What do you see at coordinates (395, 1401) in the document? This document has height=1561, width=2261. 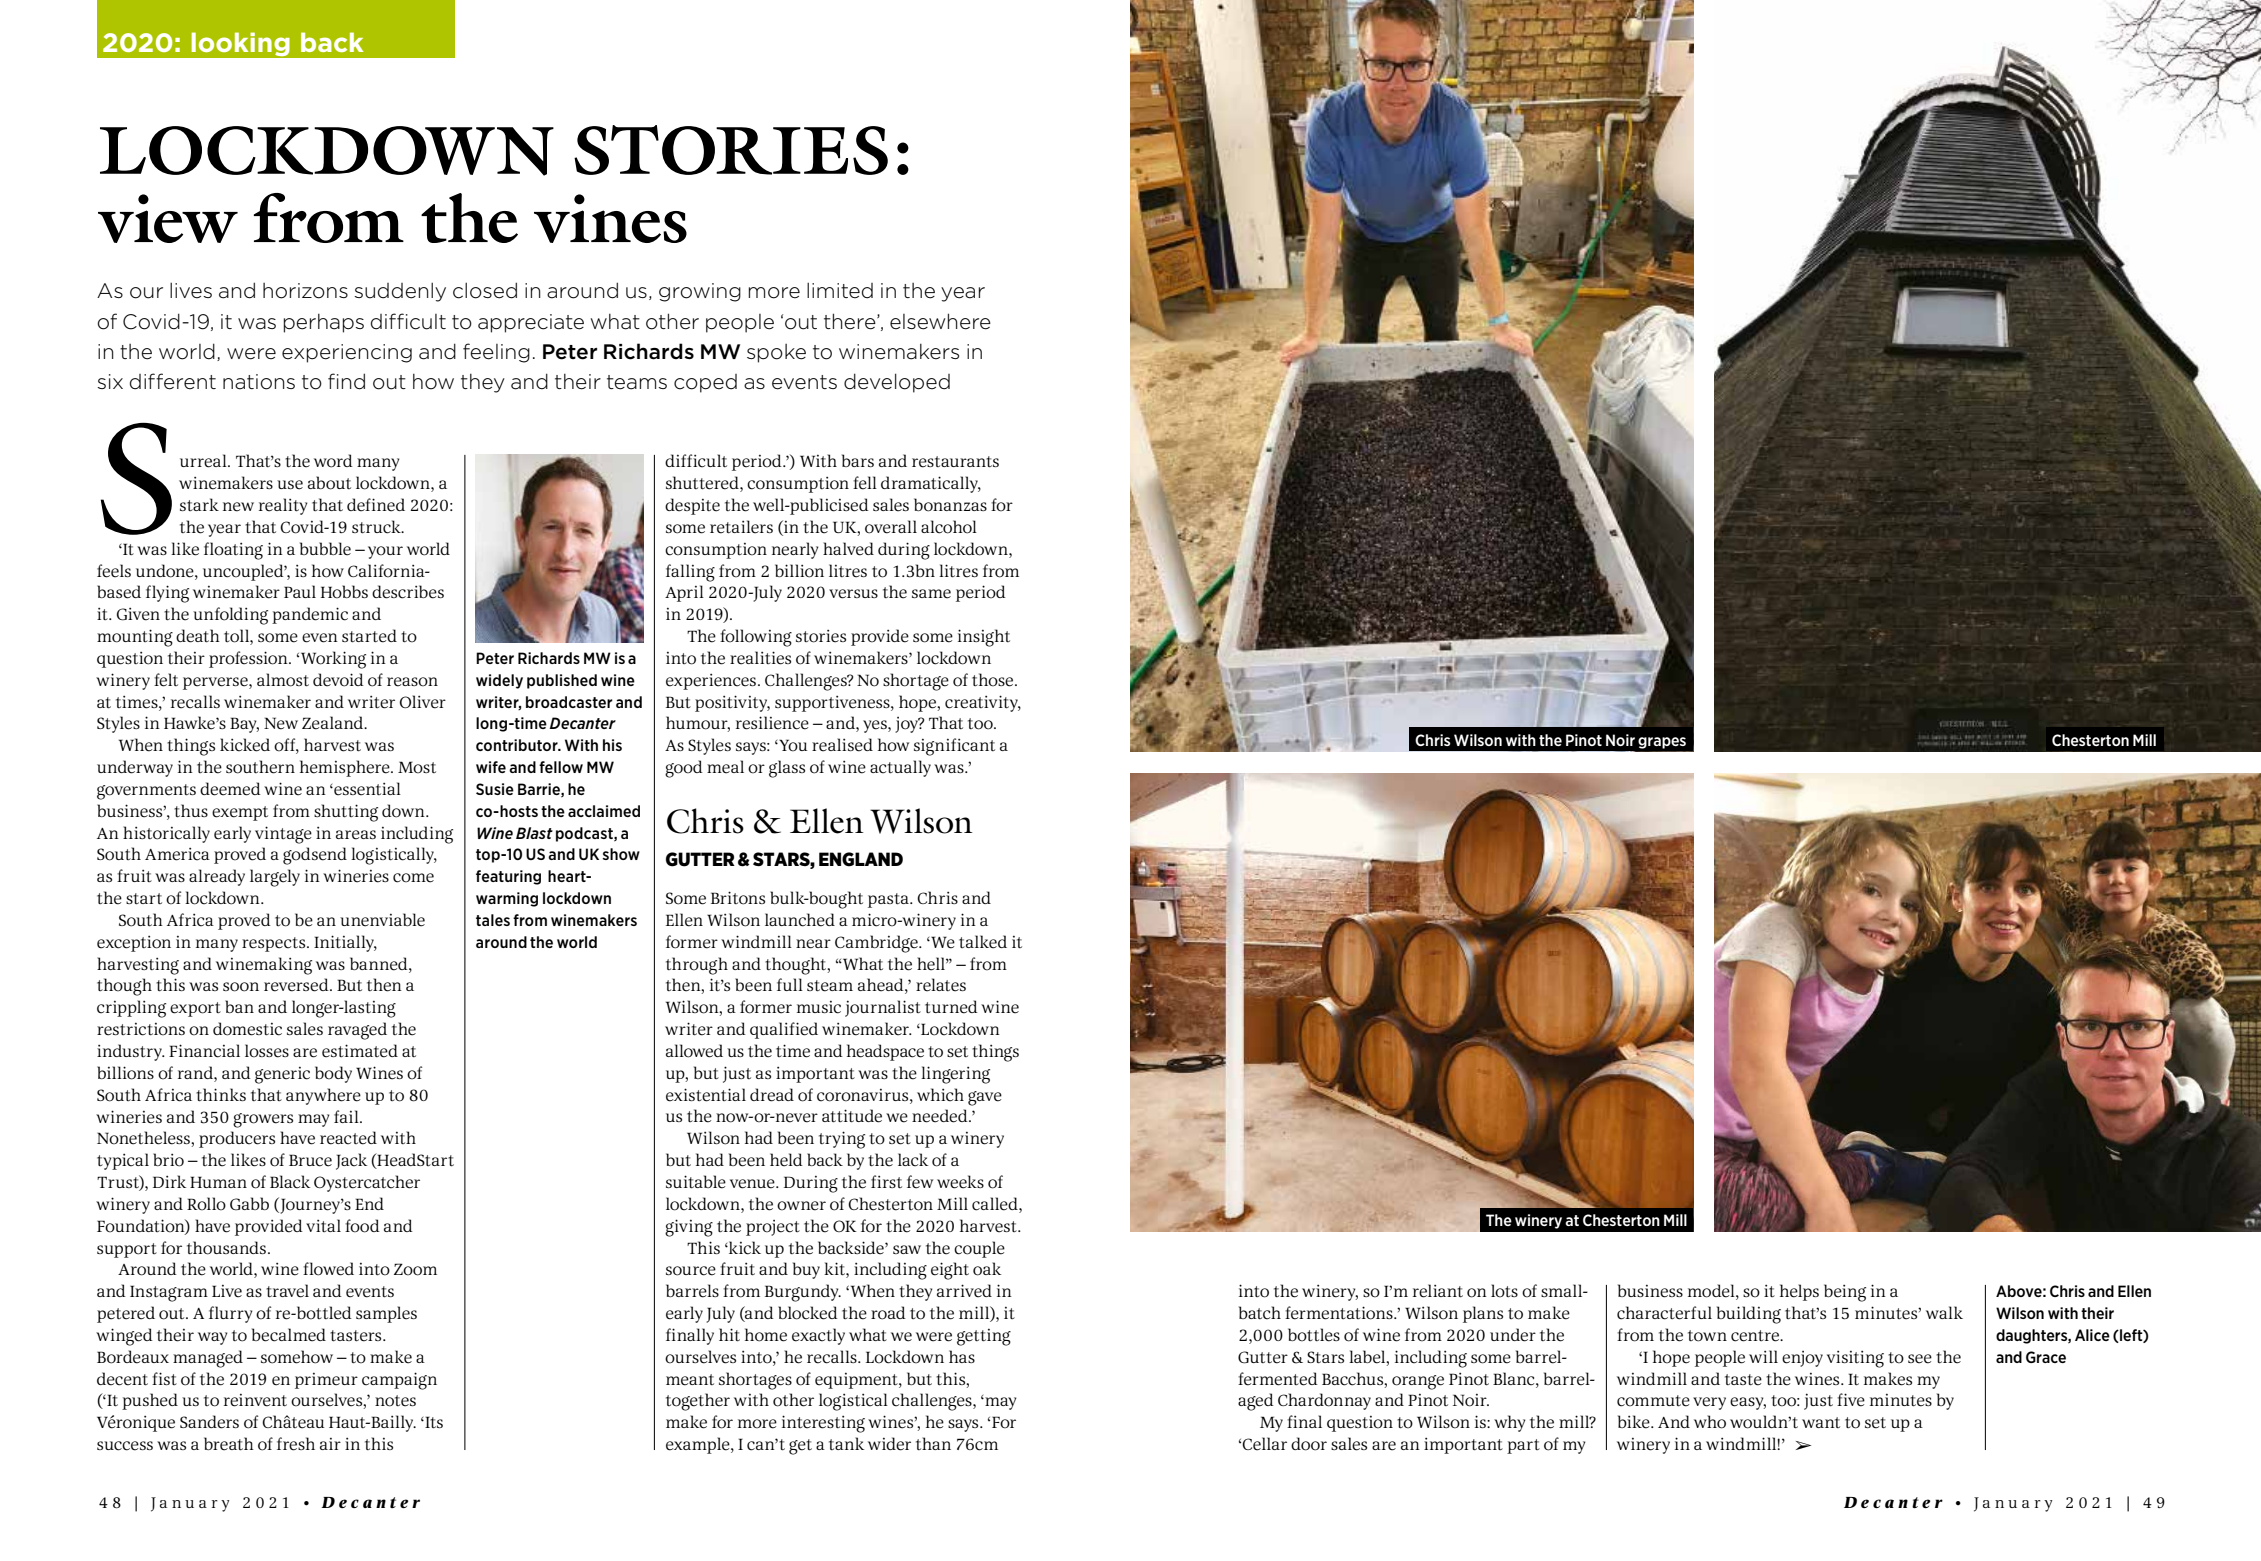 I see `notes` at bounding box center [395, 1401].
